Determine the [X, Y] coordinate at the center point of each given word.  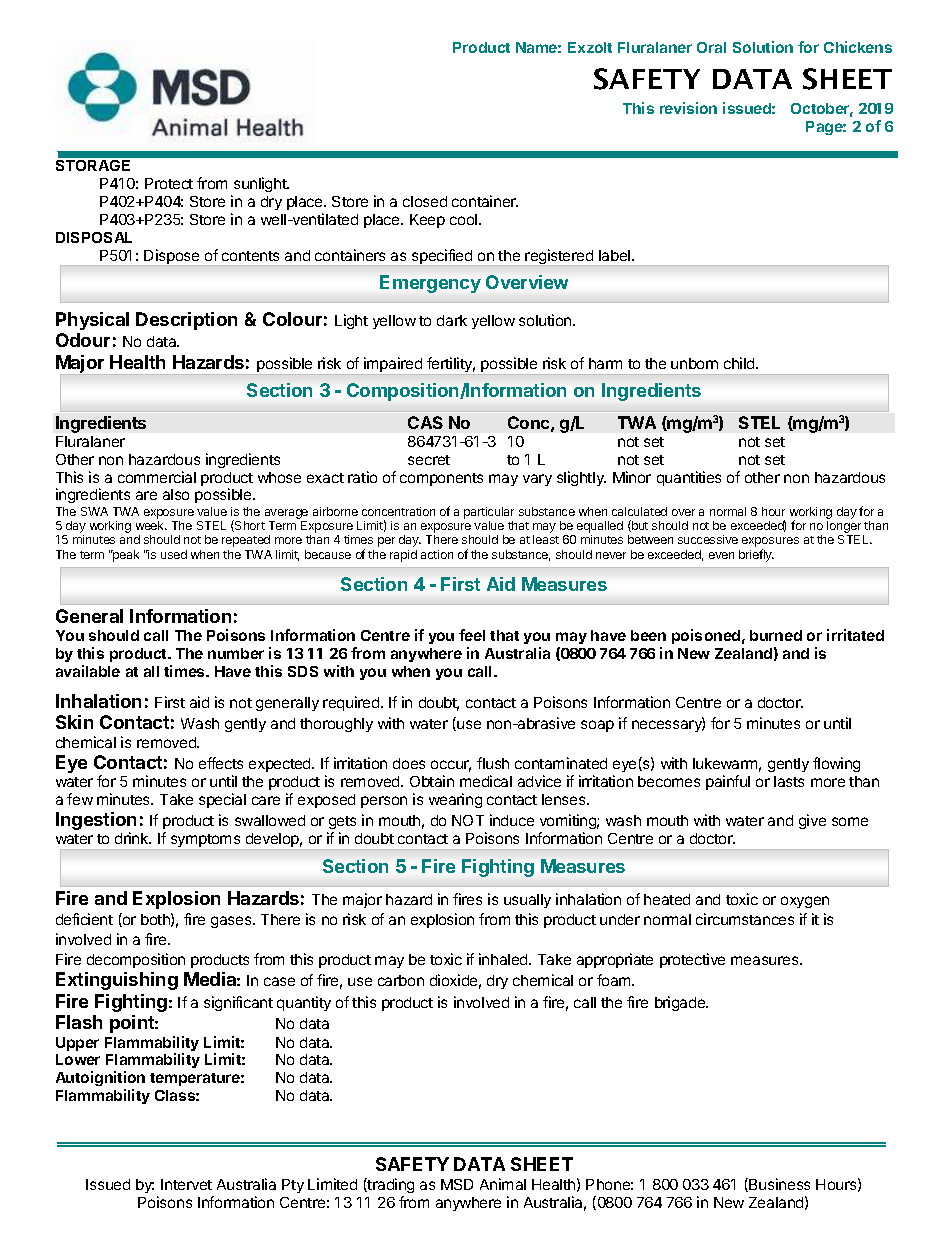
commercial [157, 477]
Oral [711, 47]
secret [429, 460]
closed [425, 201]
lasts [789, 781]
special [222, 800]
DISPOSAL [94, 237]
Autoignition [100, 1080]
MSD [457, 1184]
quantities [689, 478]
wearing [455, 800]
